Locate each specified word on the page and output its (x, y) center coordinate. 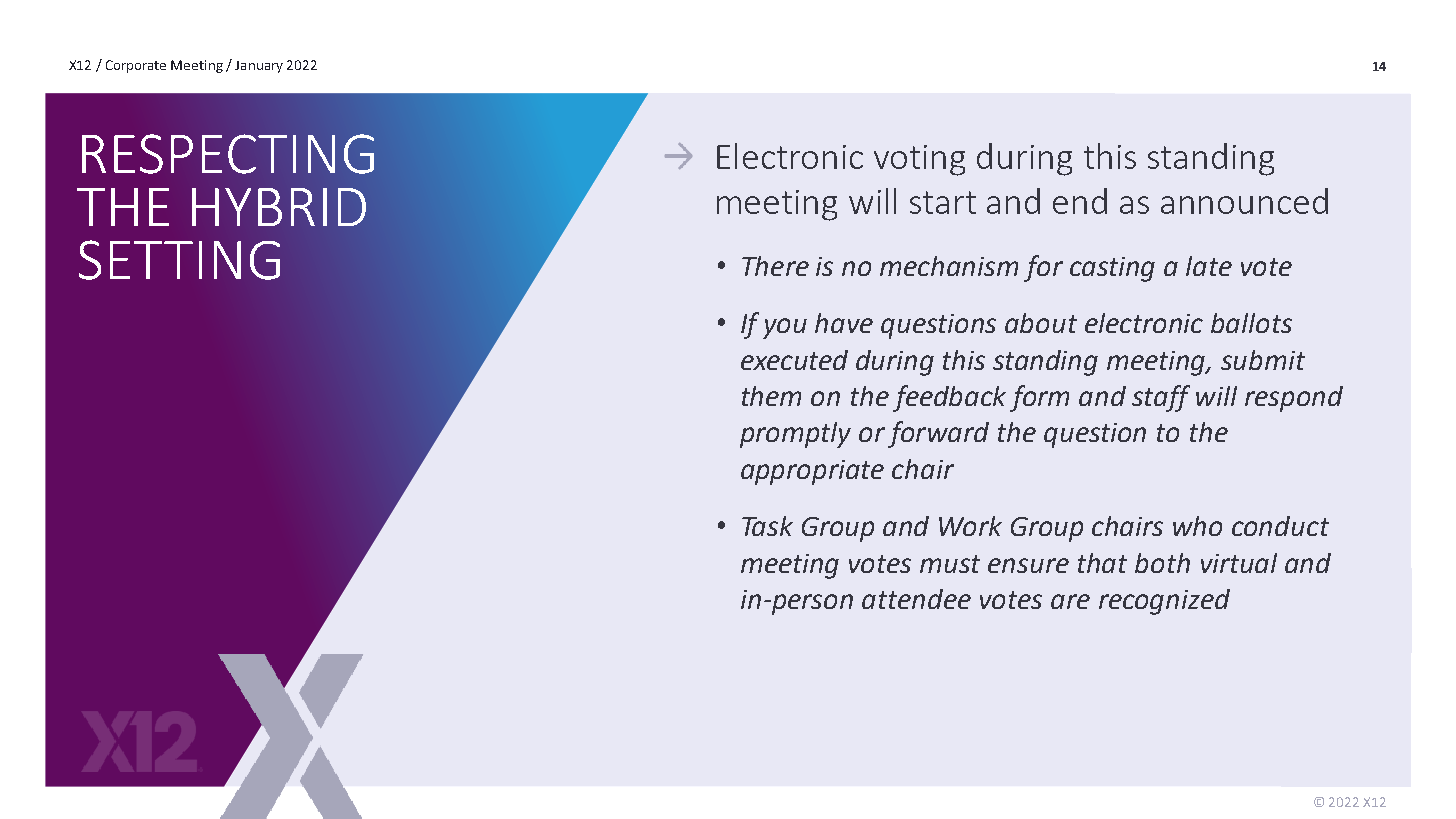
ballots (1251, 323)
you (785, 328)
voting (919, 160)
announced (1244, 201)
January (259, 67)
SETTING (179, 260)
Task (767, 526)
